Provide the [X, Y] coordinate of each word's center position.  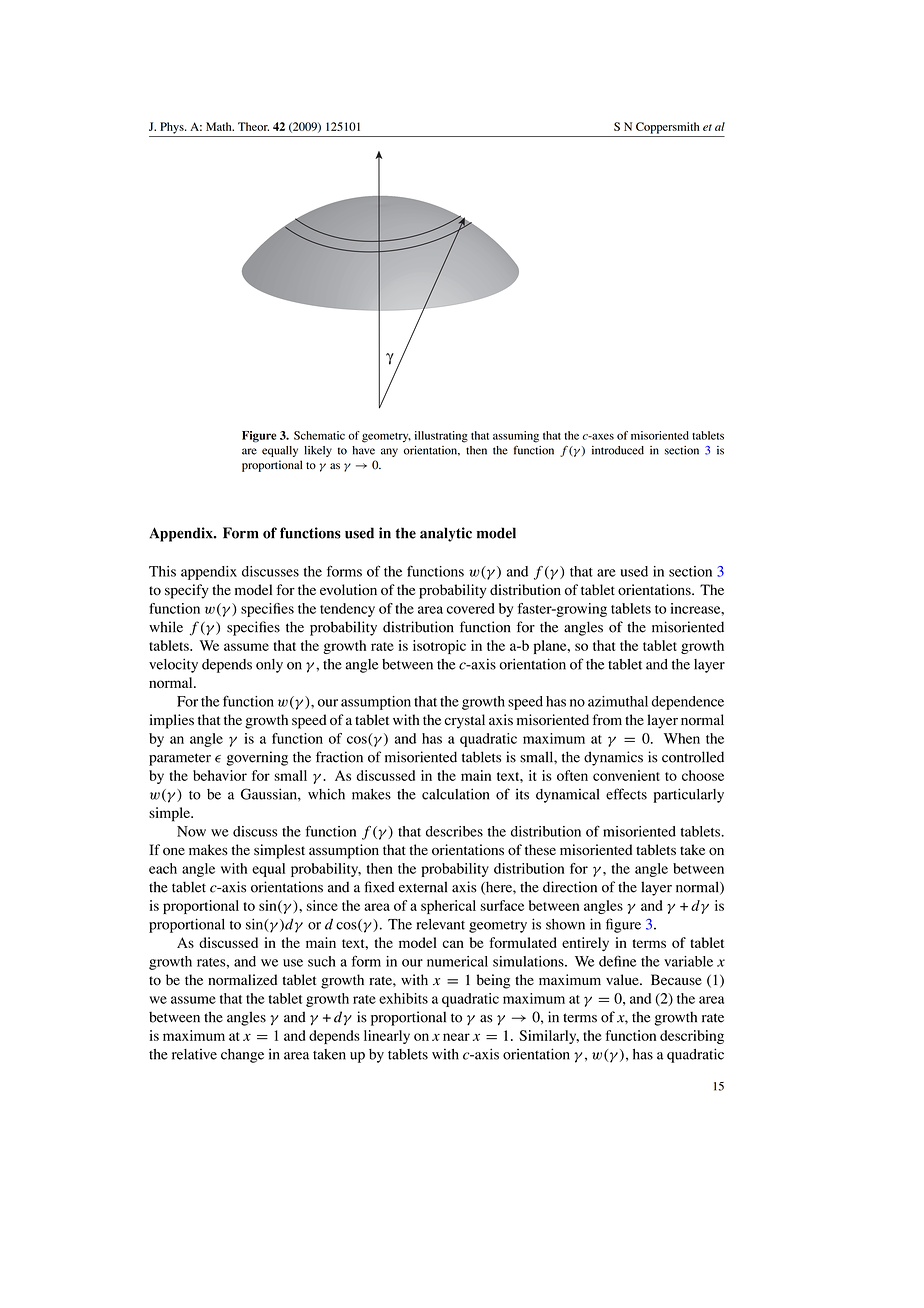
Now [191, 831]
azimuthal [618, 701]
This [162, 571]
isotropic [439, 647]
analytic [446, 534]
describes [454, 831]
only [269, 666]
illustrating [441, 437]
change [242, 1056]
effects [626, 794]
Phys [173, 128]
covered [471, 608]
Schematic [319, 435]
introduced [618, 450]
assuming [516, 437]
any [389, 452]
